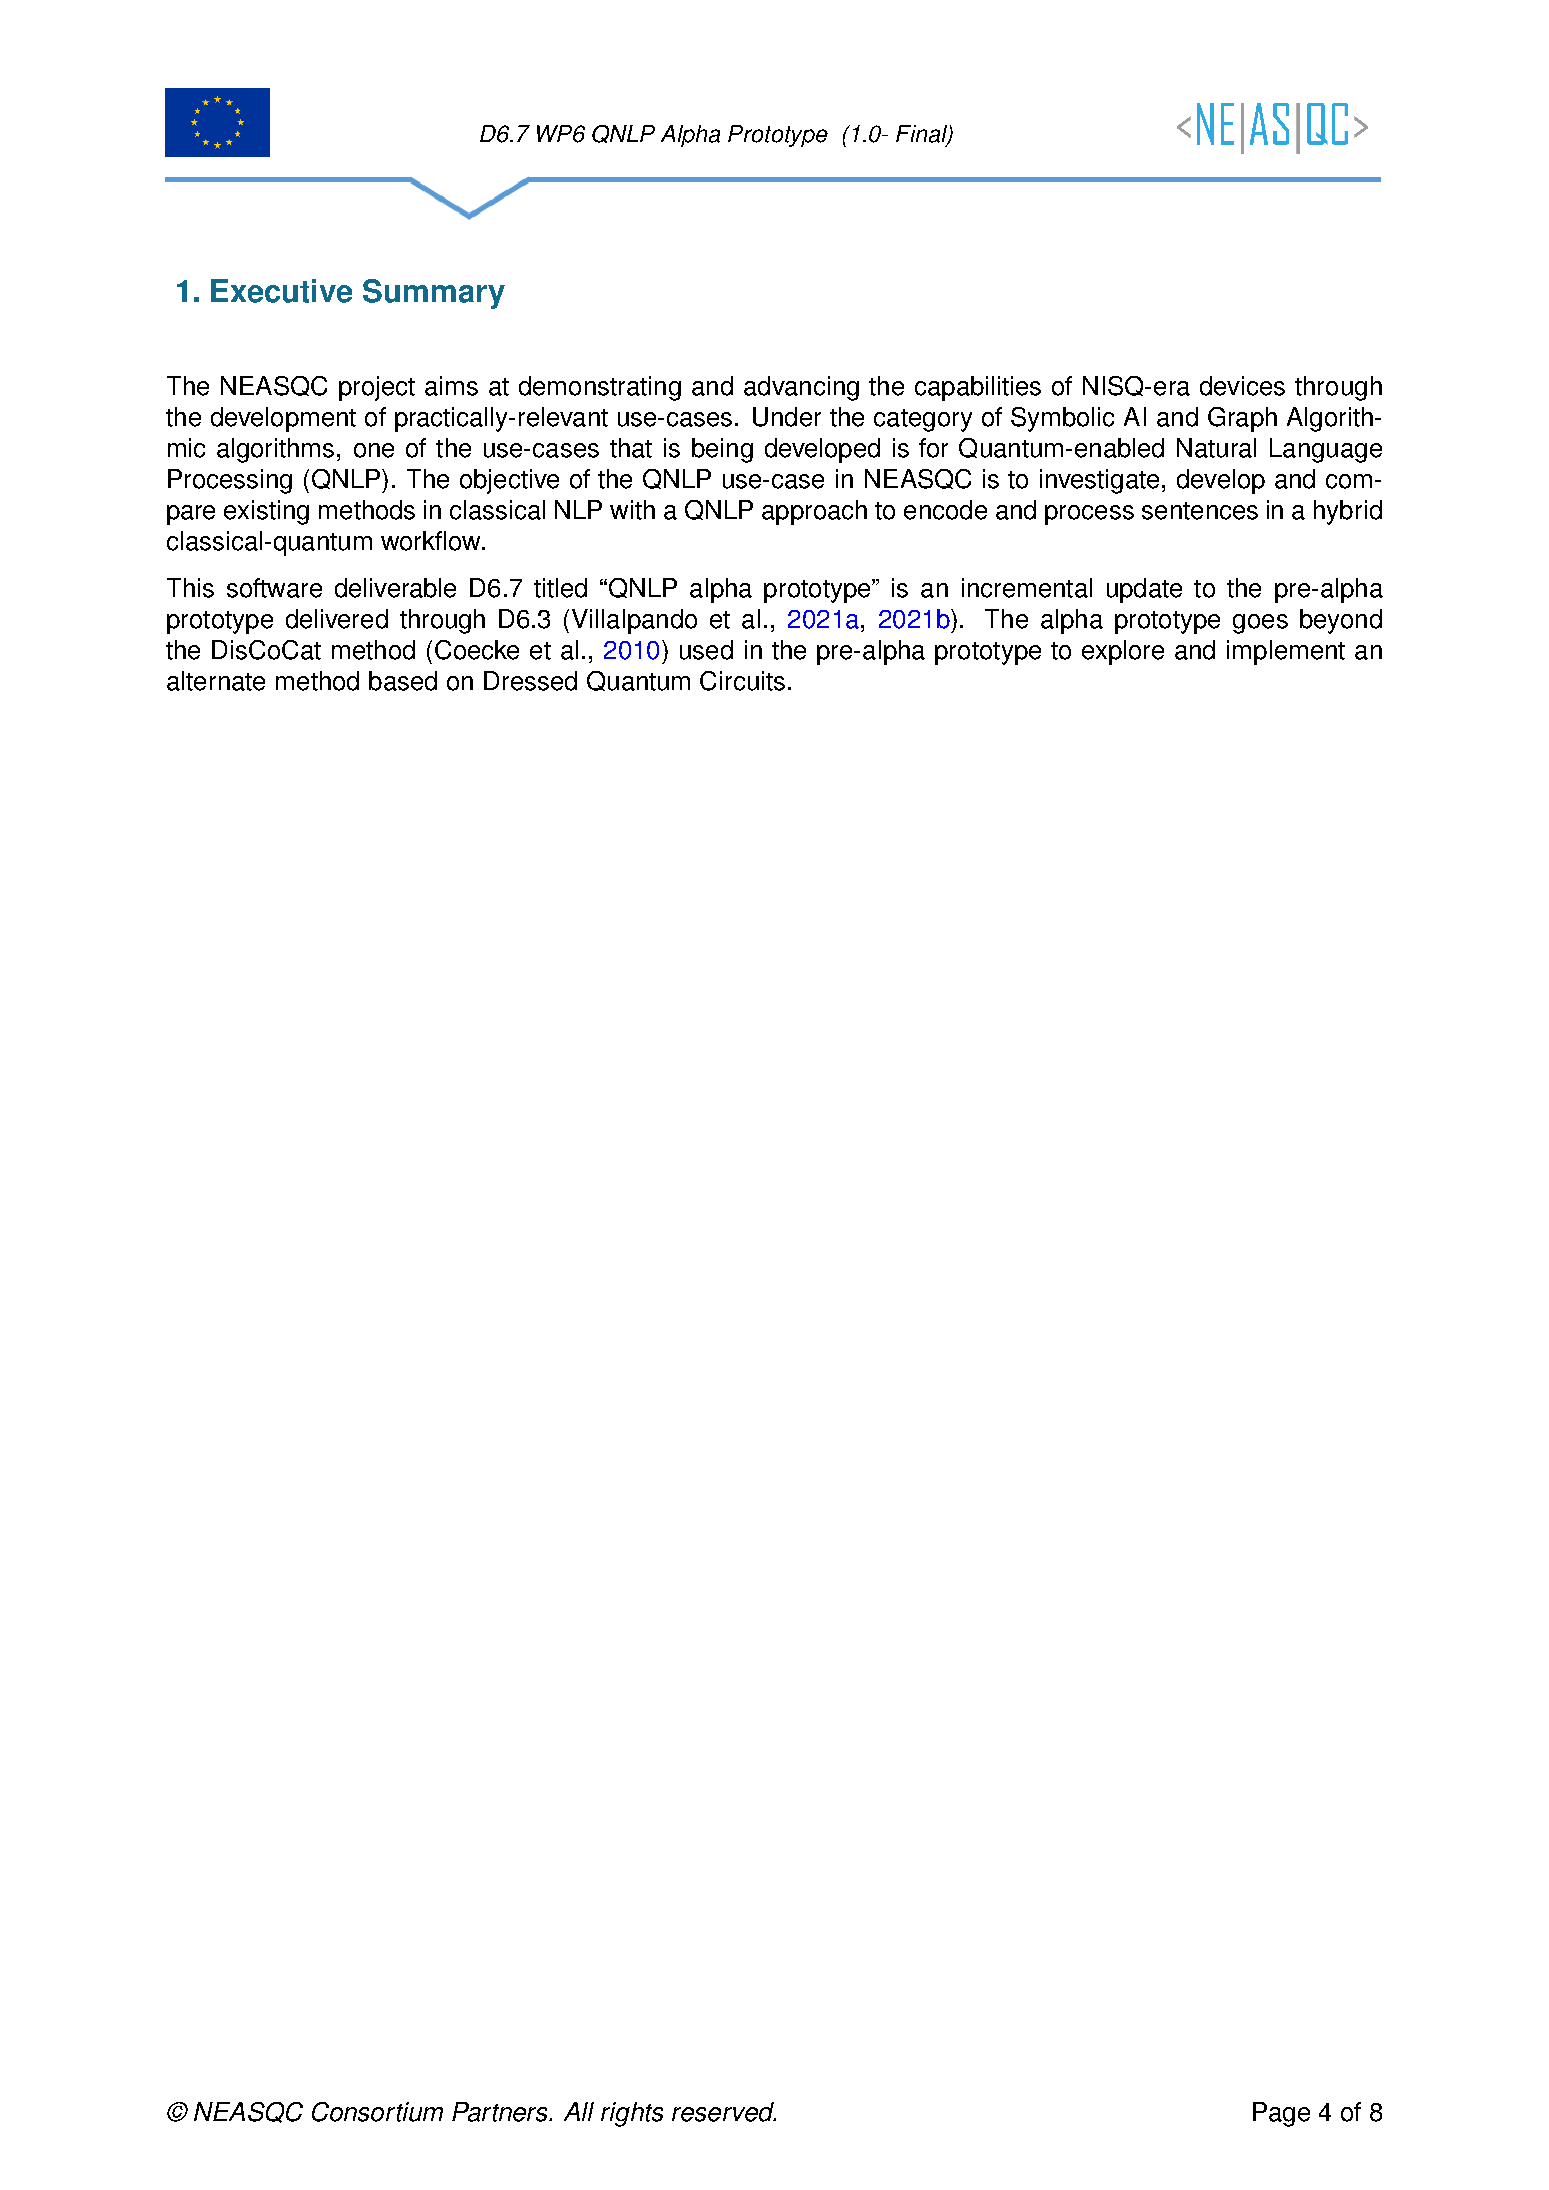 The height and width of the page is (2190, 1549). I want to click on Circuits, so click(742, 681).
